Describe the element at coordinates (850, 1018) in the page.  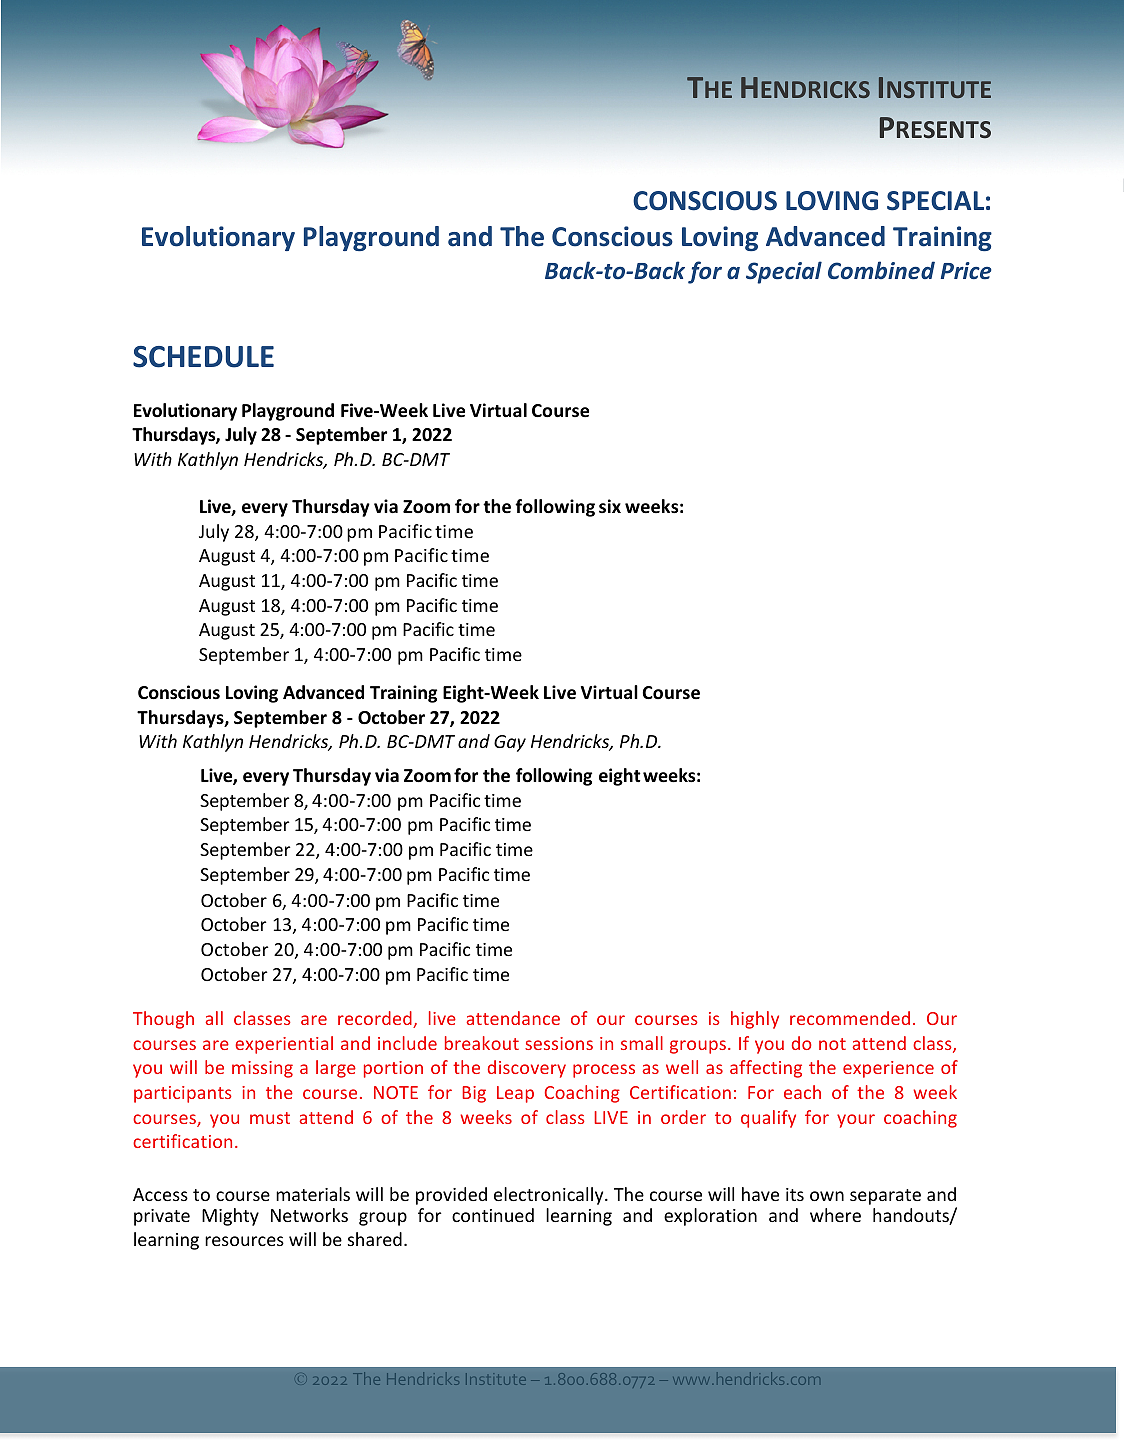
I see `recommended` at that location.
